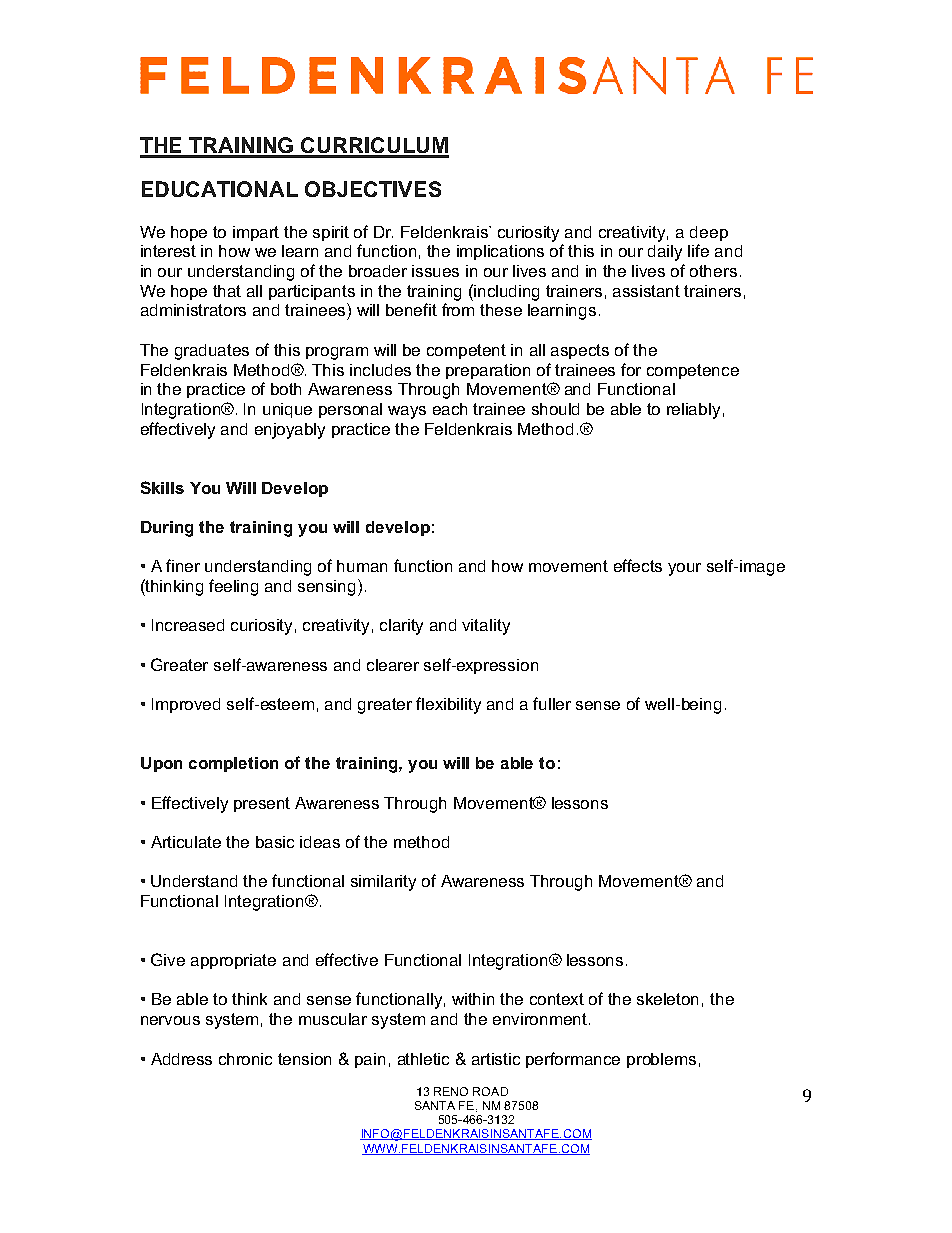  I want to click on fuller, so click(552, 703).
